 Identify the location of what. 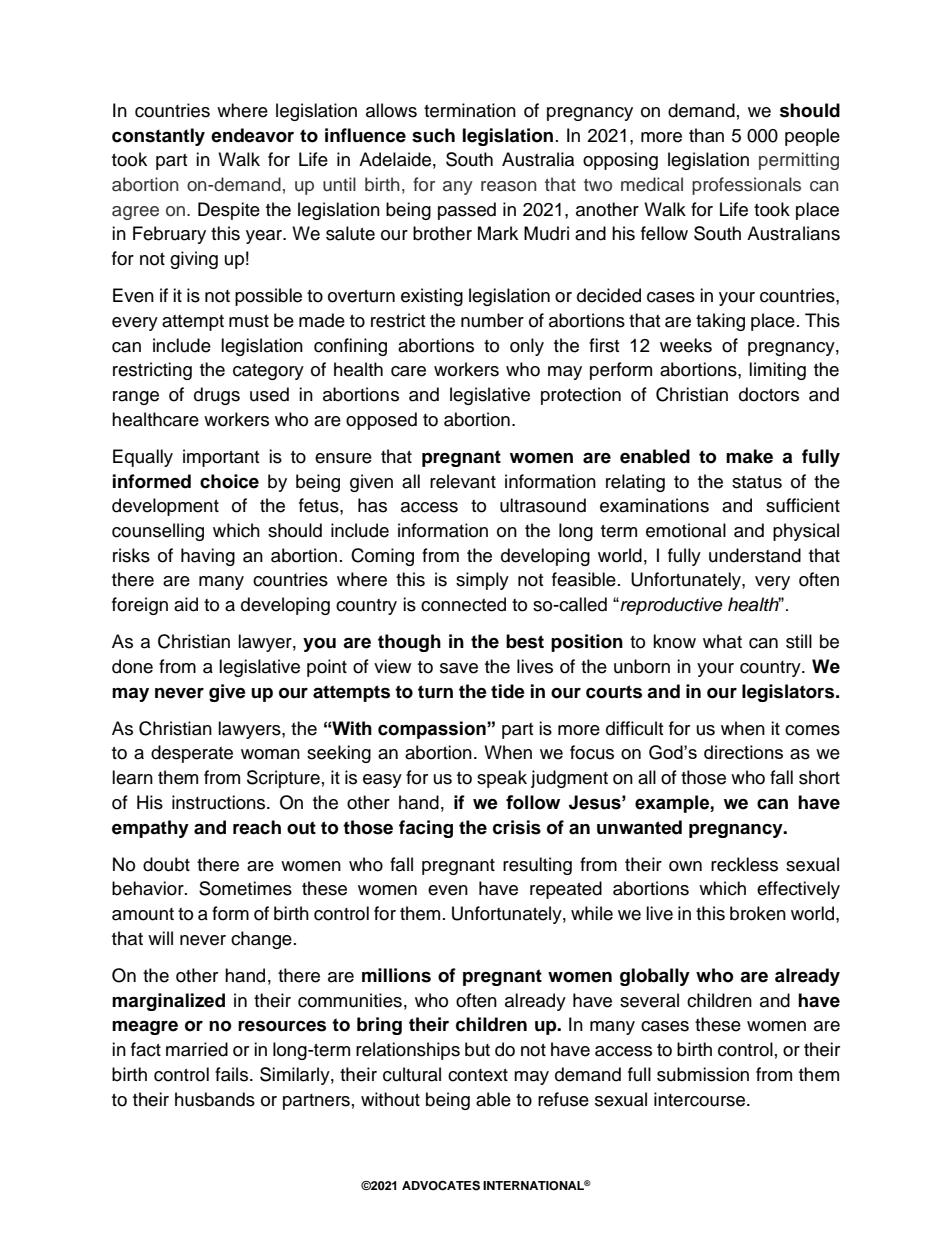
(722, 641).
